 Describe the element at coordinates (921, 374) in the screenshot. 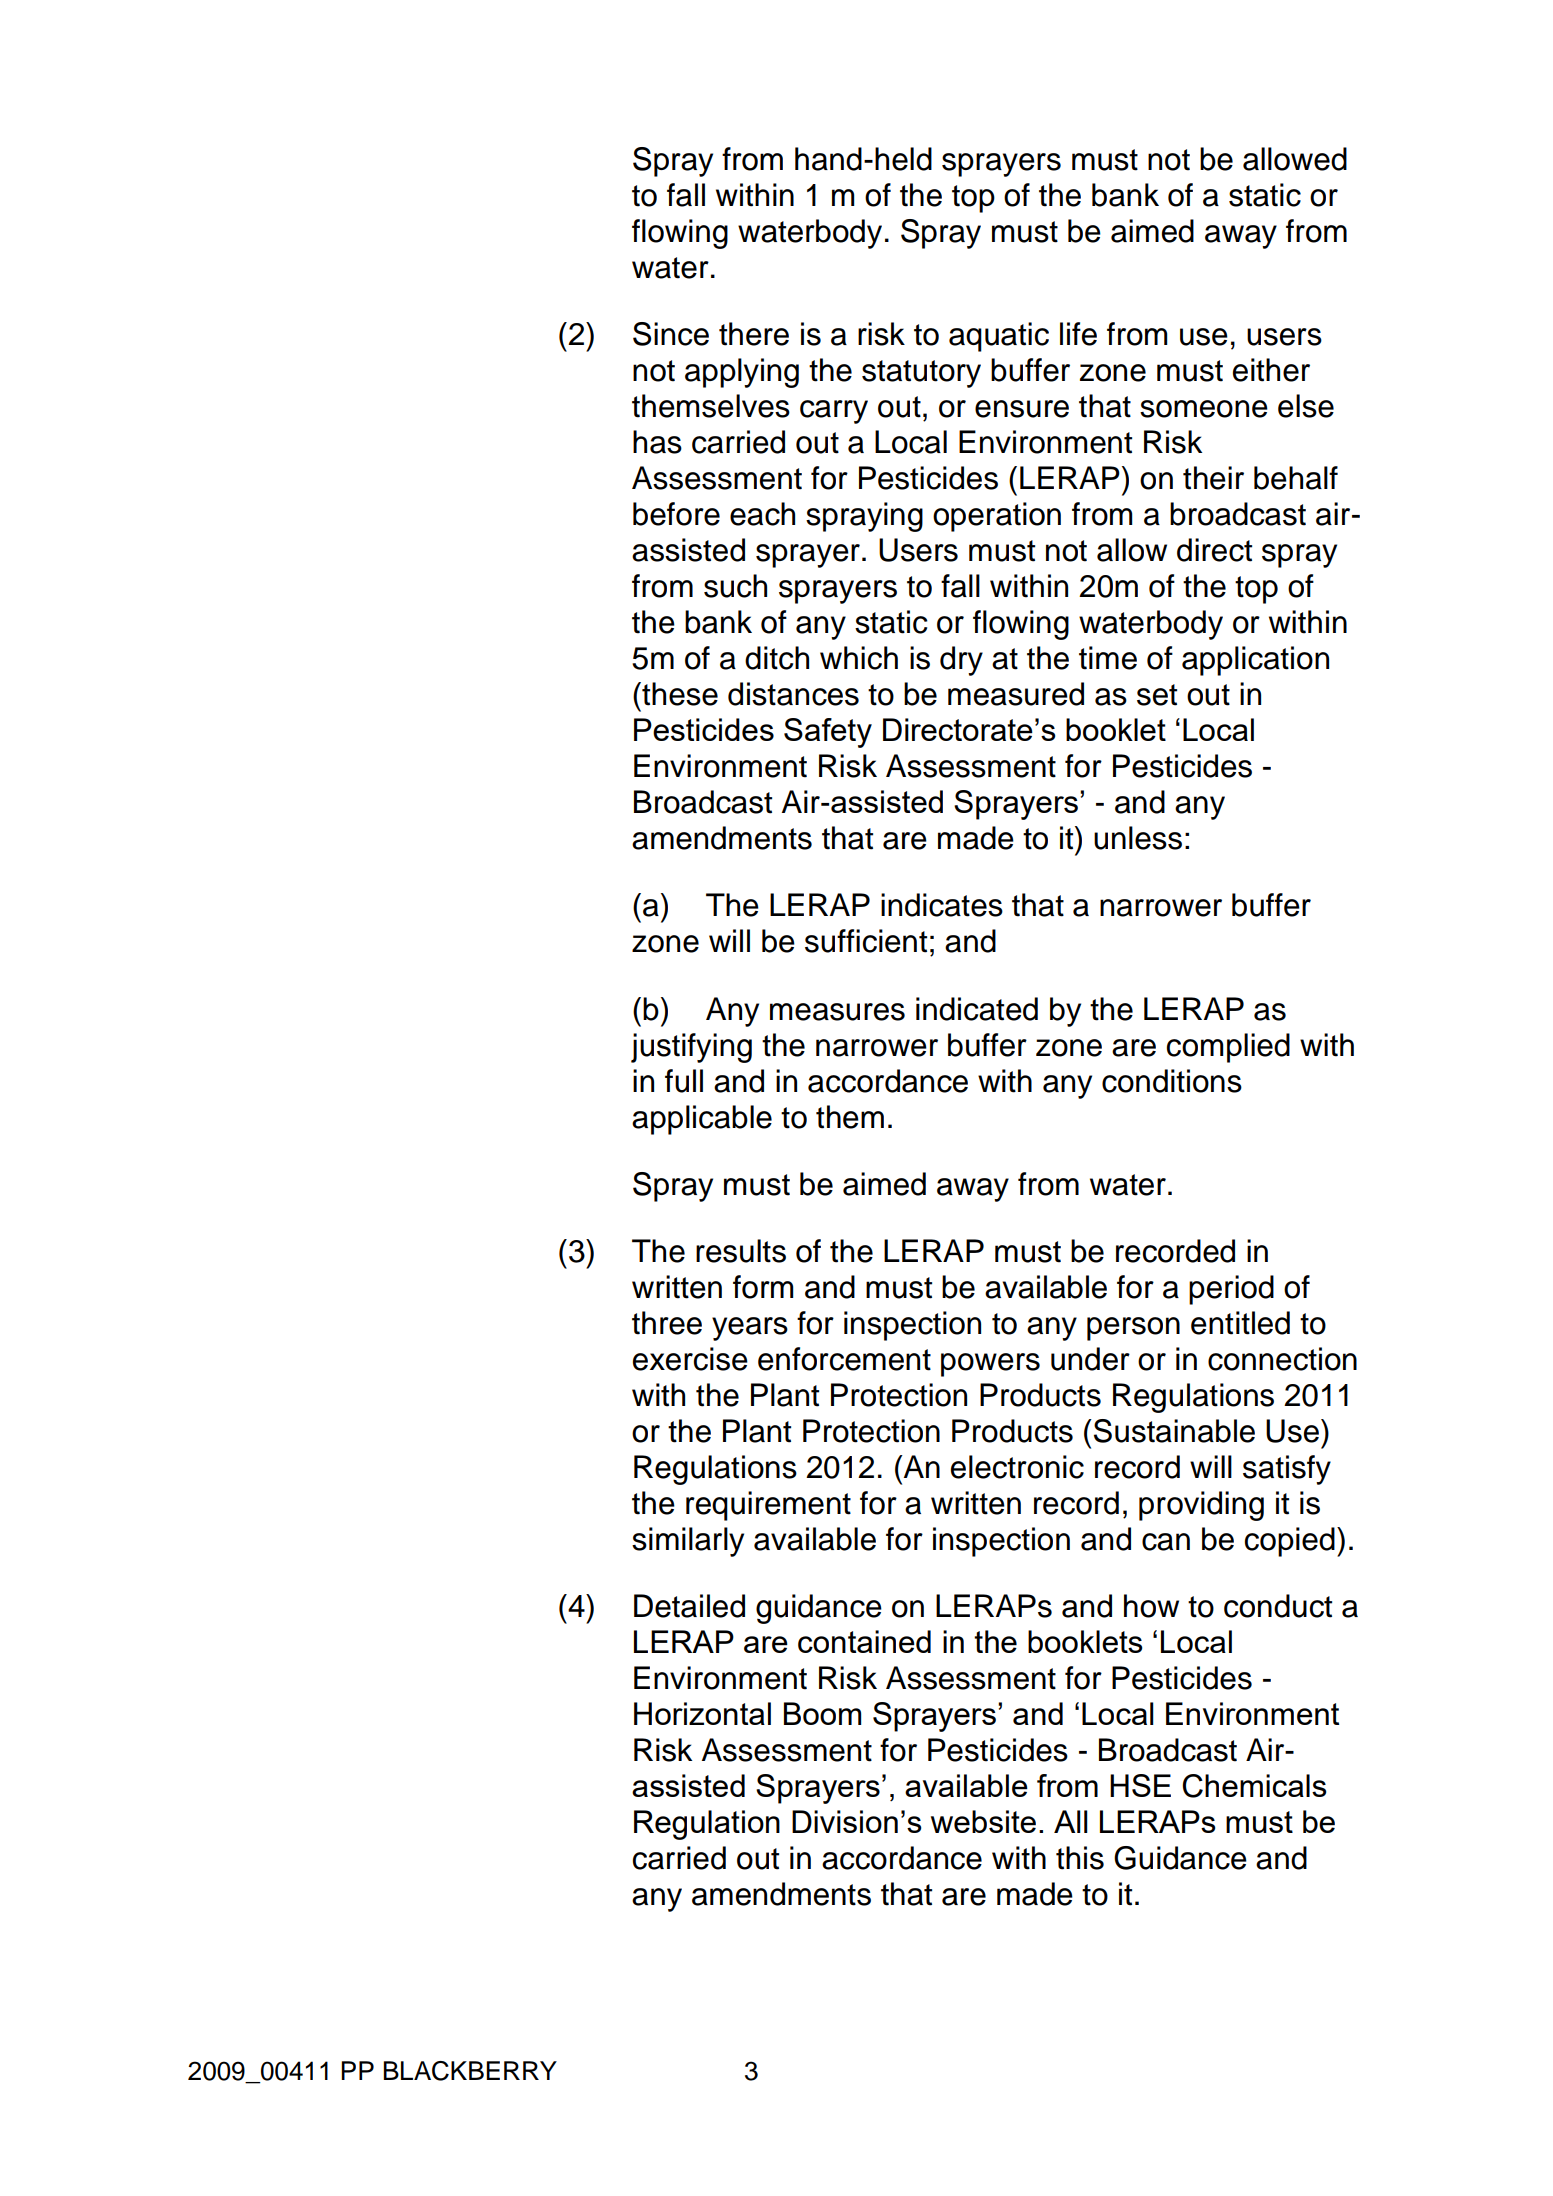

I see `statutory` at that location.
